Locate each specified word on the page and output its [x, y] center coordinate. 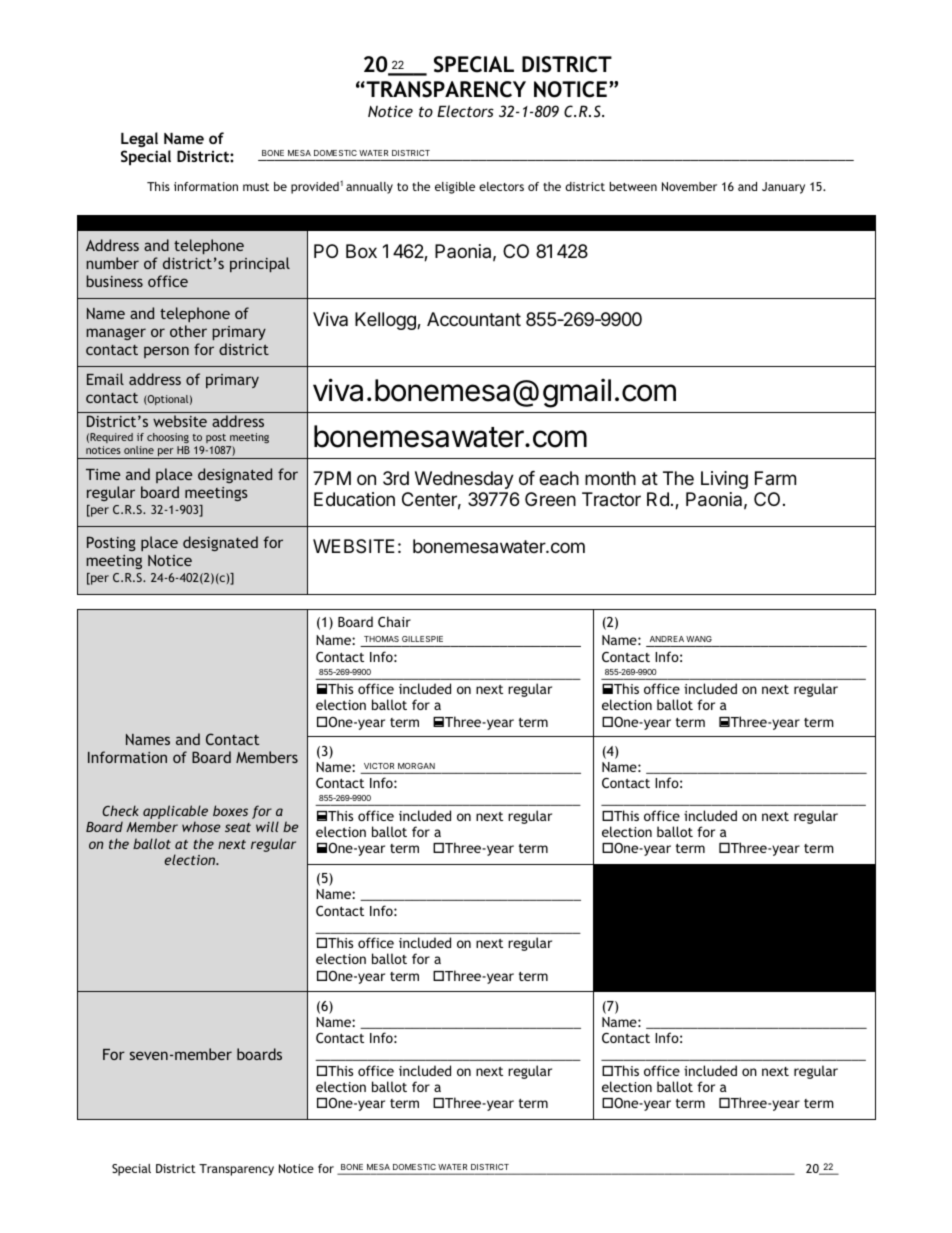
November [689, 186]
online [139, 450]
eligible [455, 188]
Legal [139, 139]
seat [238, 827]
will [267, 826]
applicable [175, 813]
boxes [230, 810]
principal [260, 264]
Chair [394, 621]
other [188, 331]
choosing [168, 438]
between [633, 186]
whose [201, 826]
